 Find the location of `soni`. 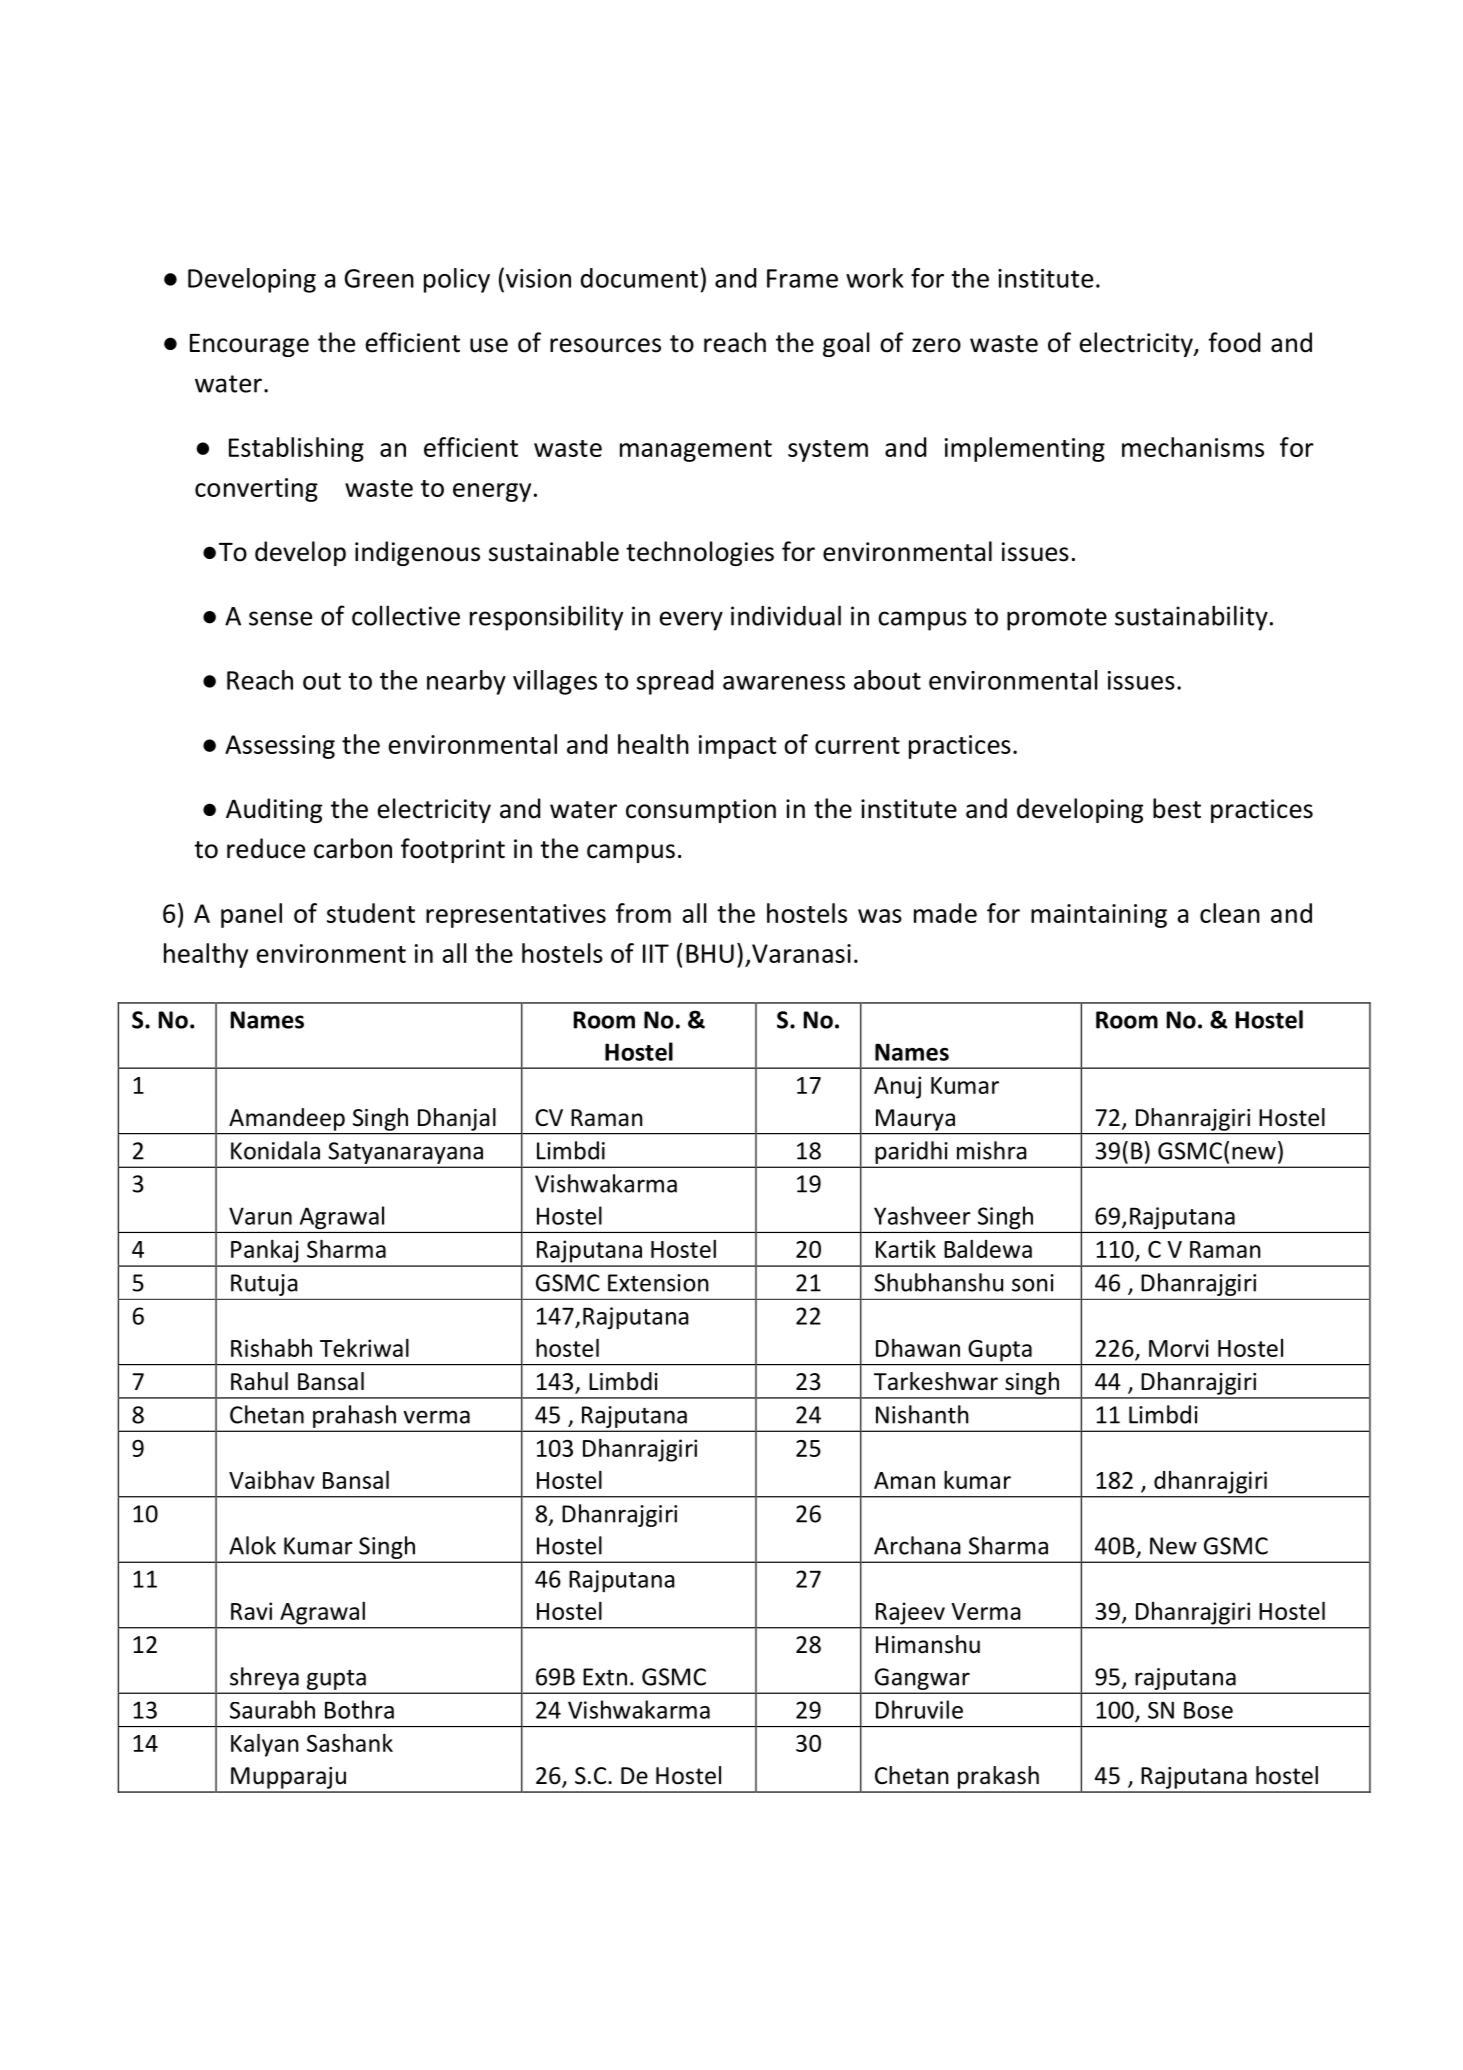

soni is located at coordinates (1033, 1283).
